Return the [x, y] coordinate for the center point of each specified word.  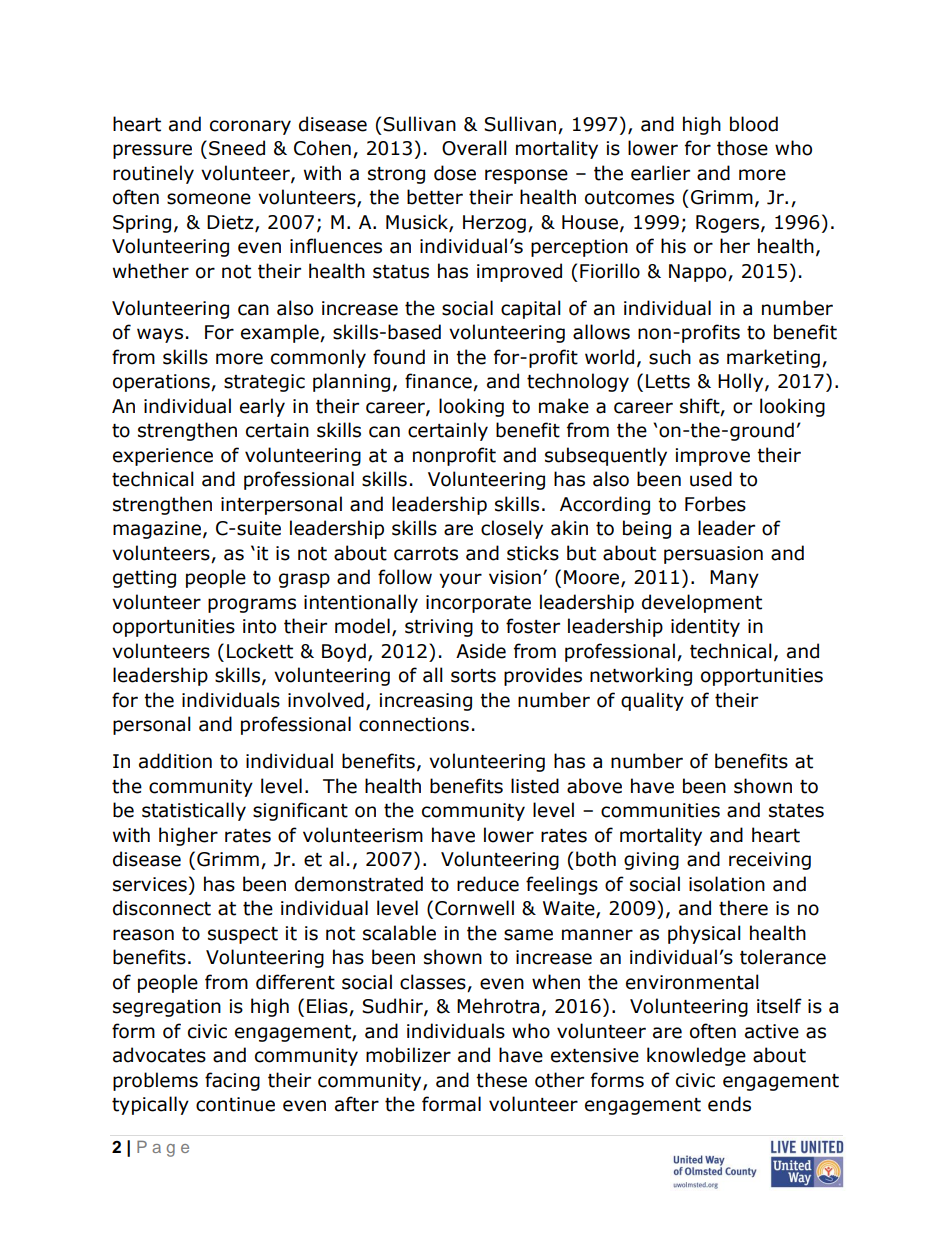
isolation [727, 884]
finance [439, 382]
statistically [194, 811]
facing [232, 1081]
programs [252, 605]
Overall [474, 148]
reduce [488, 884]
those [742, 148]
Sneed [237, 148]
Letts [668, 381]
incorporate [478, 604]
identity [705, 627]
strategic [264, 383]
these [501, 1080]
